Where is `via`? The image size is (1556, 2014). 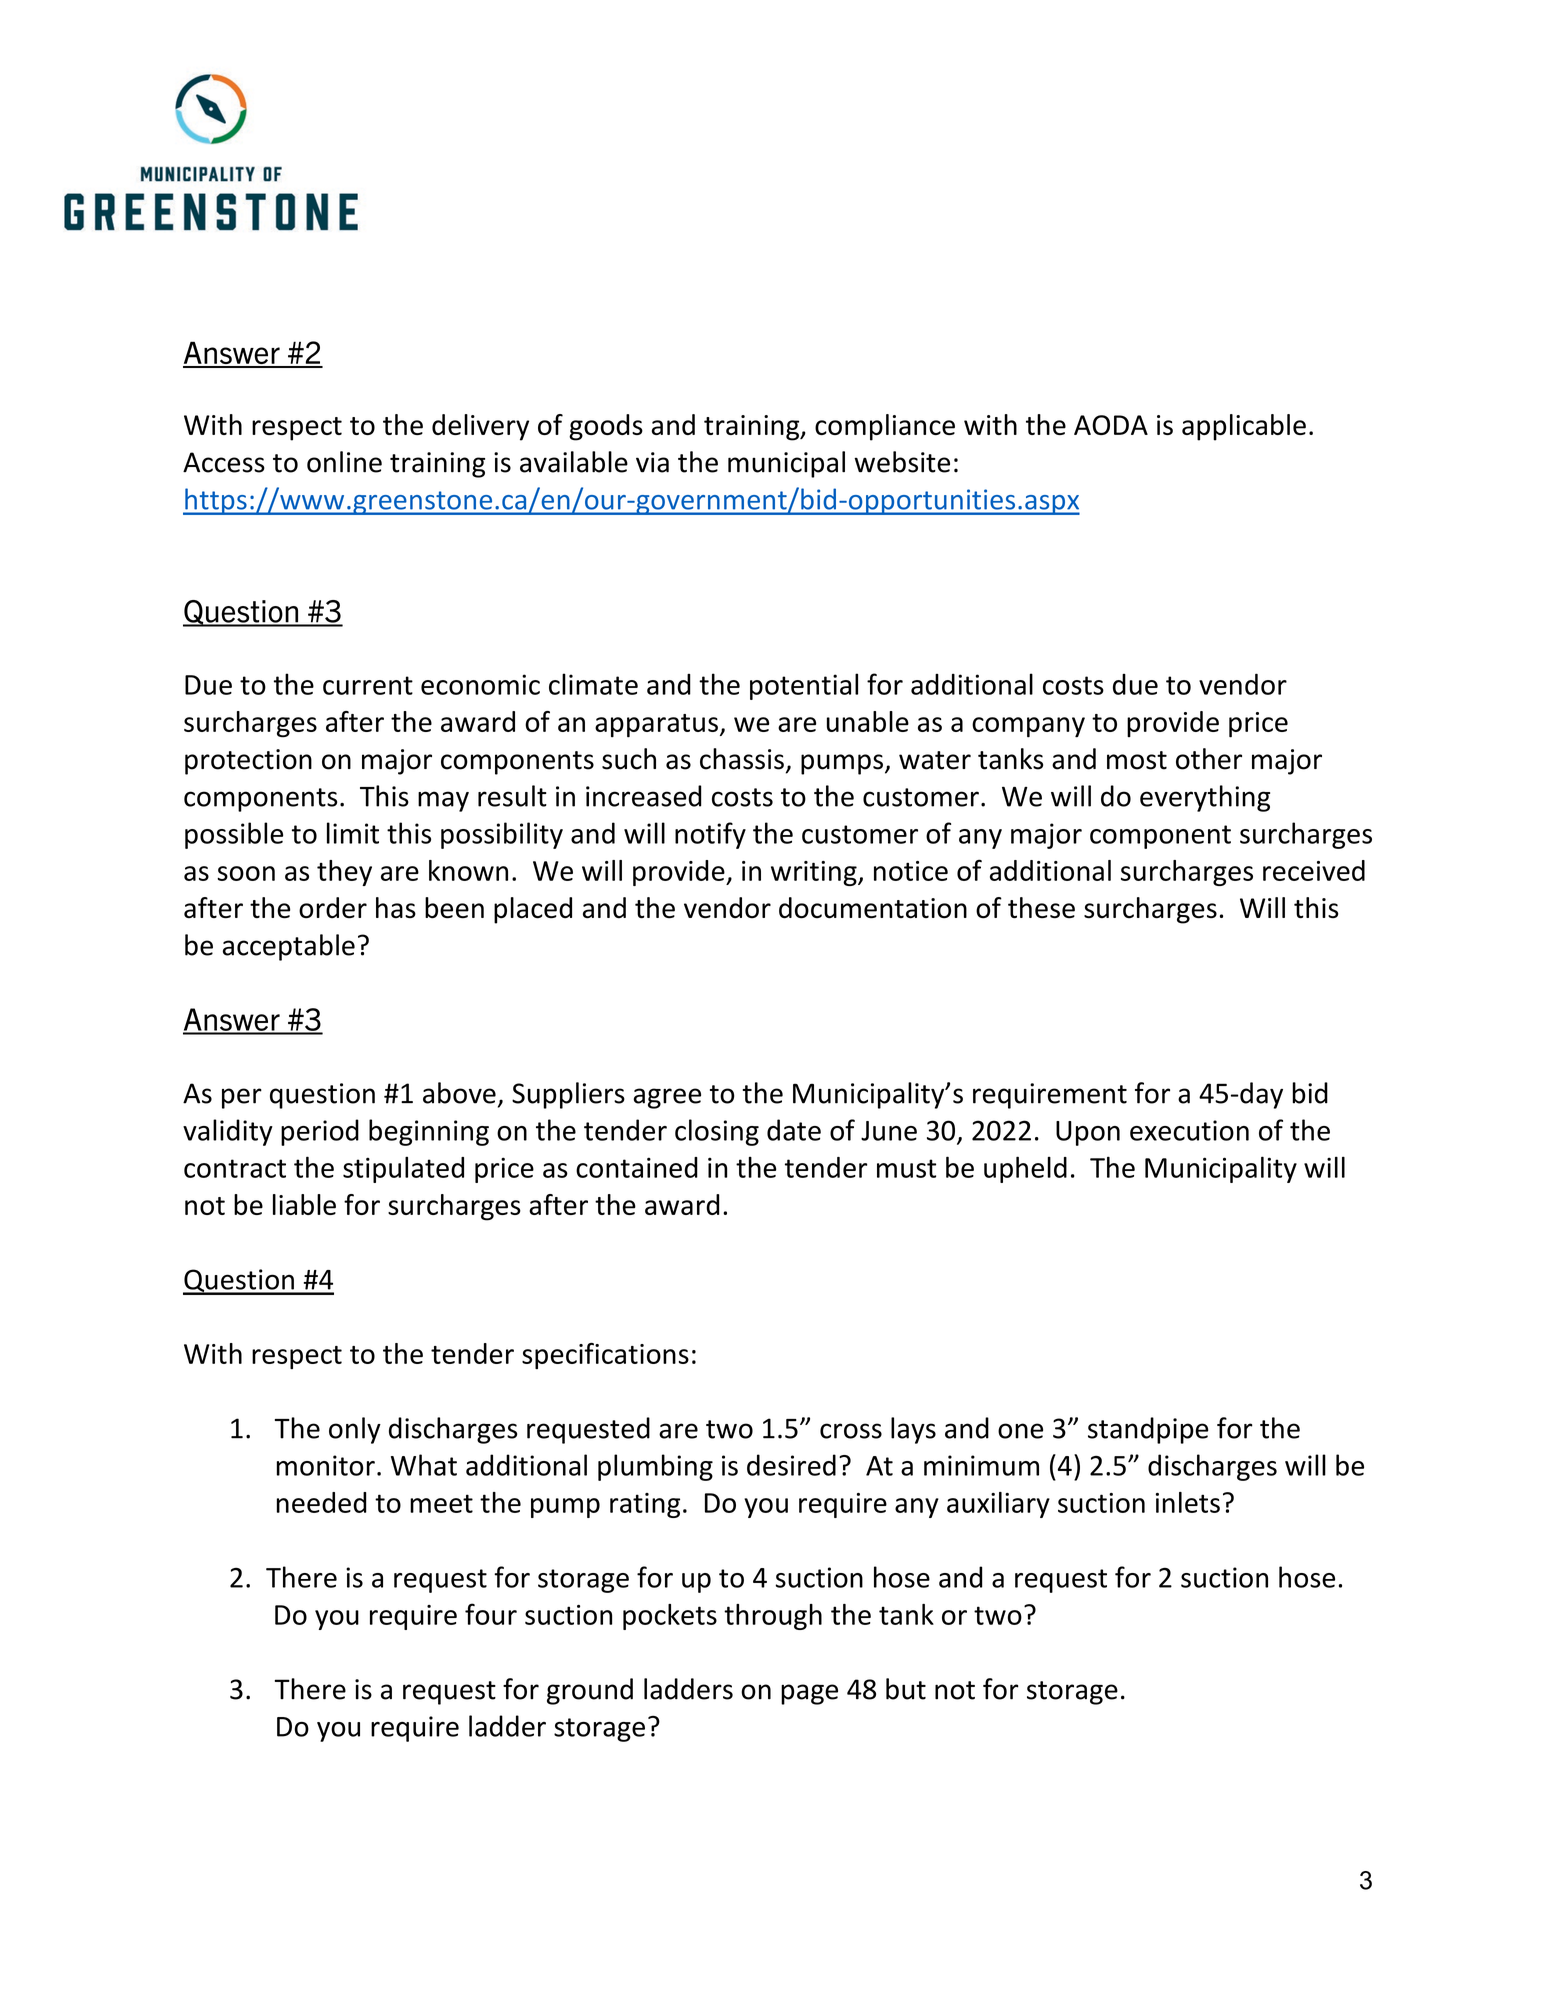 via is located at coordinates (652, 462).
